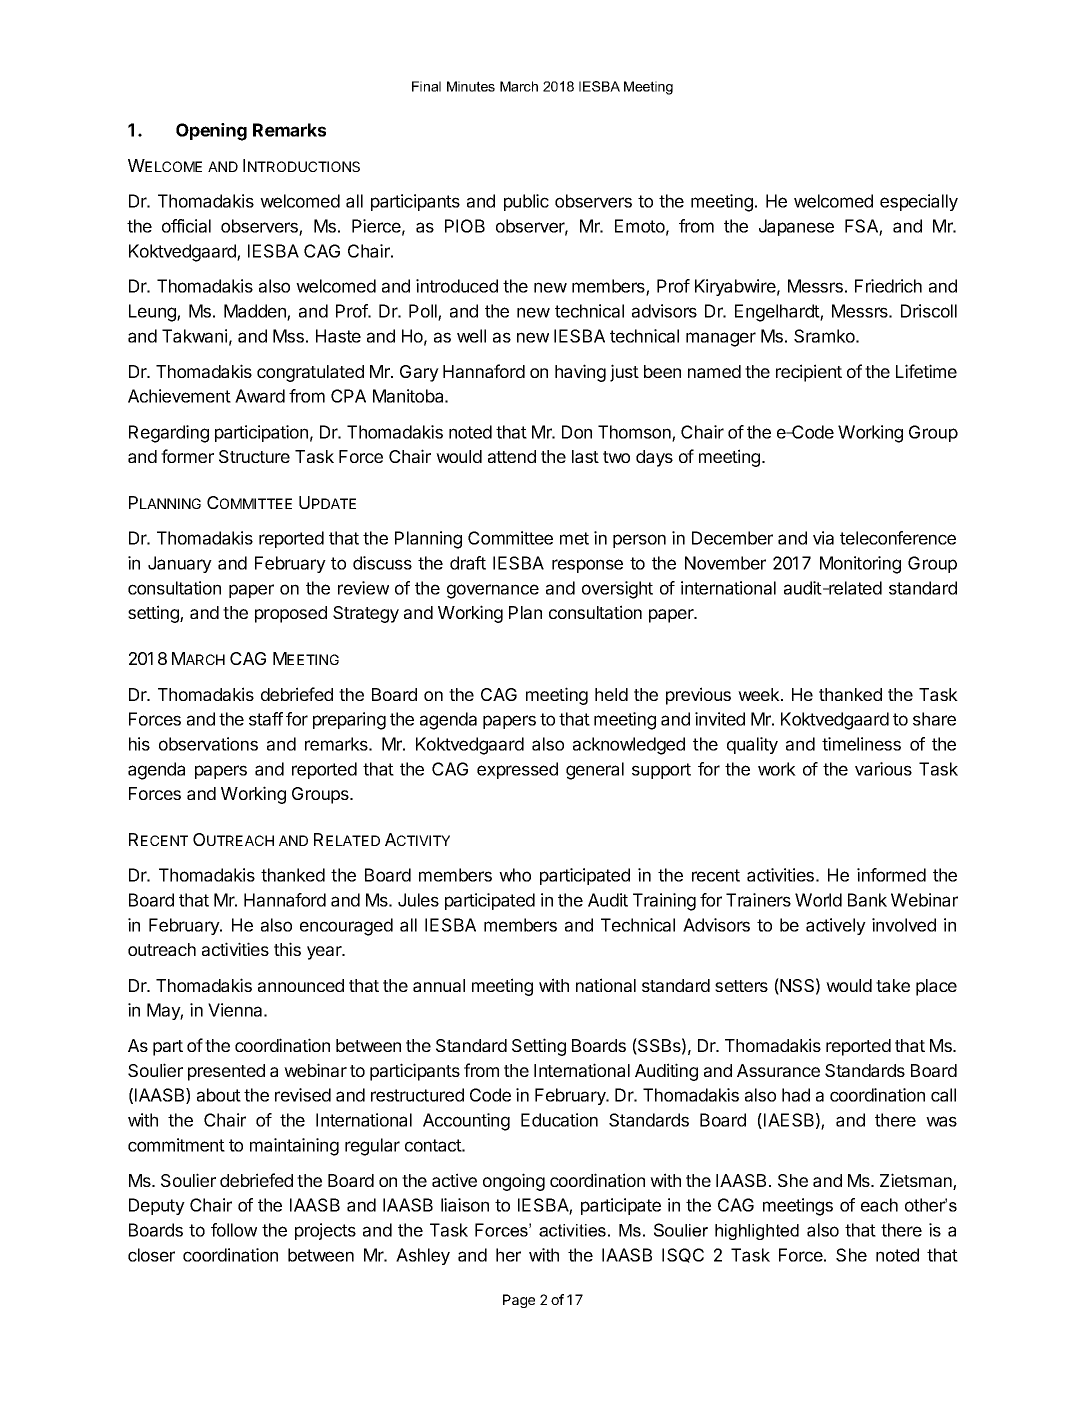 Image resolution: width=1085 pixels, height=1405 pixels. I want to click on Page, so click(519, 1301).
